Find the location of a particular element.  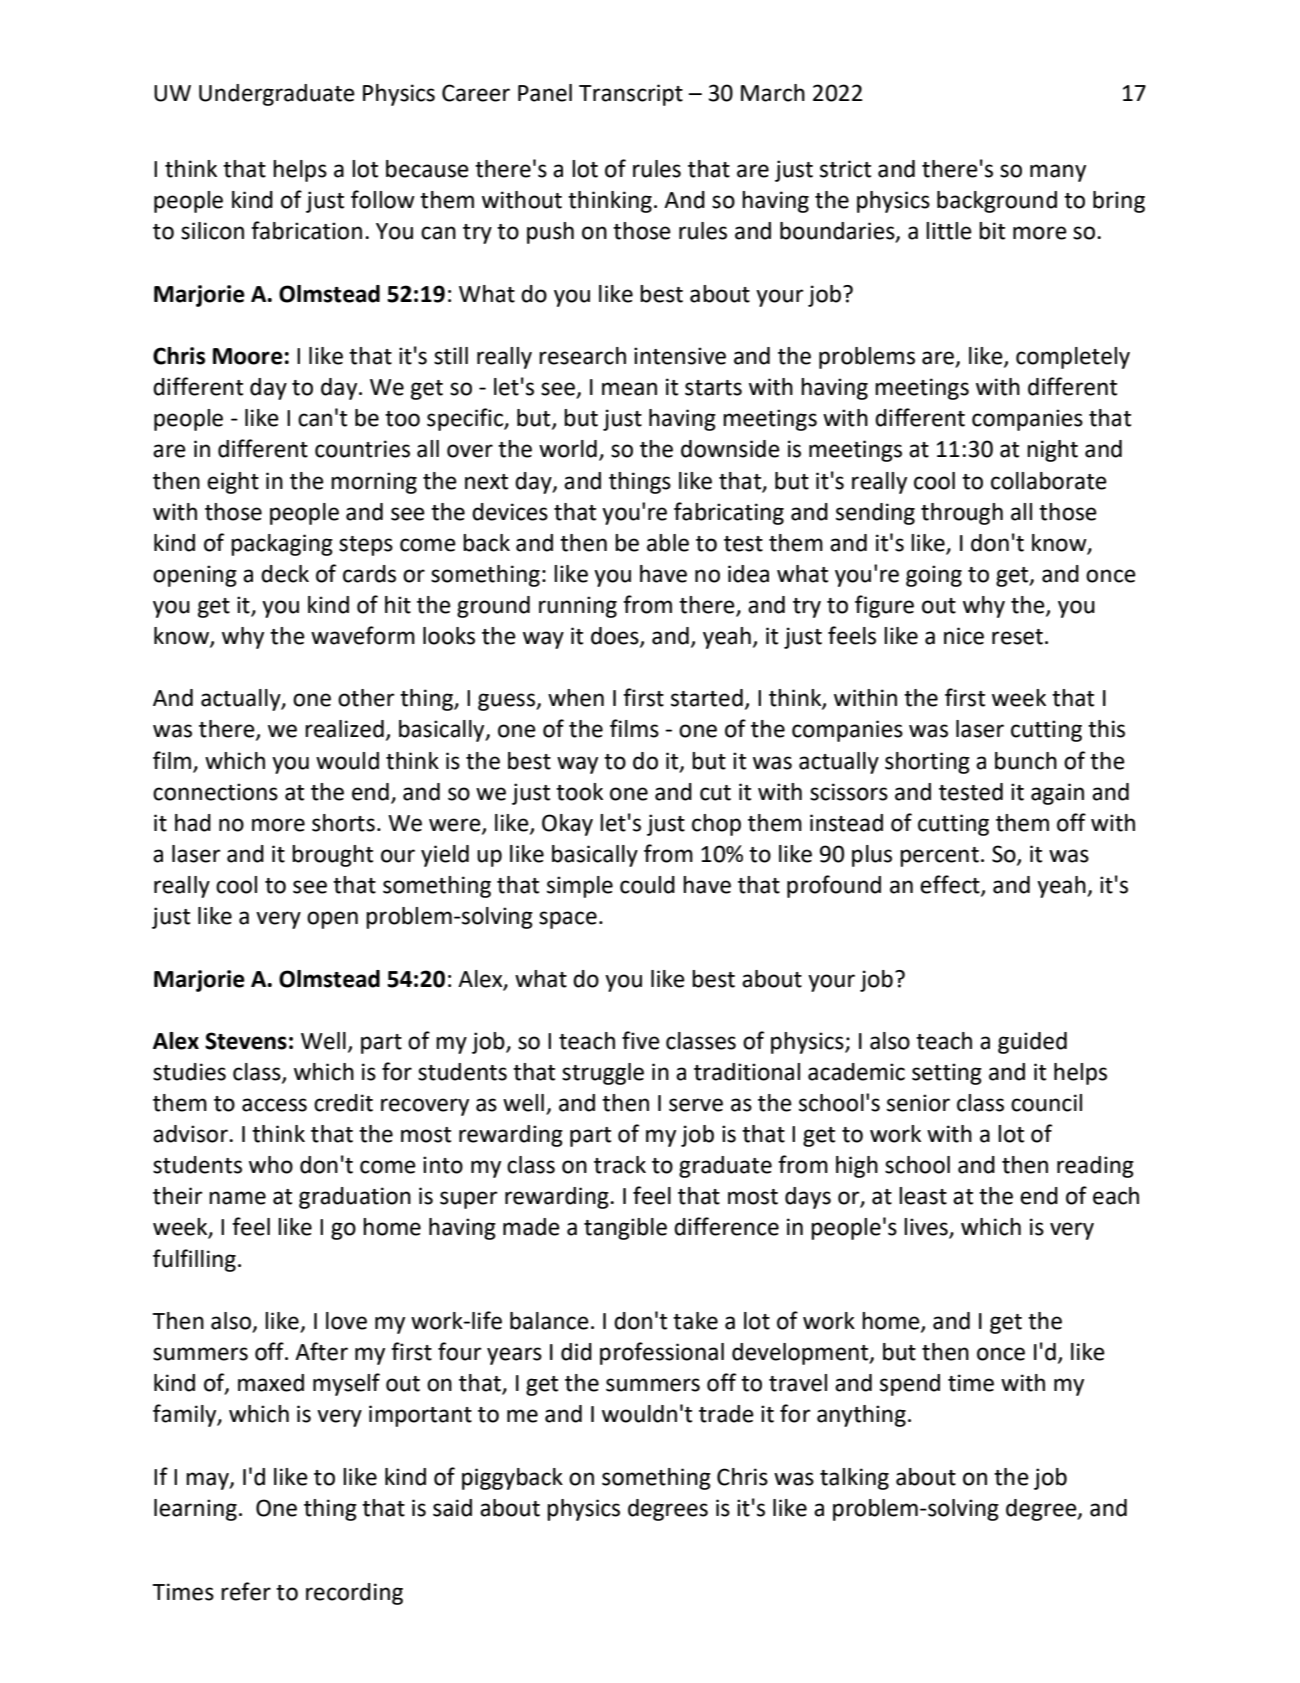

percent is located at coordinates (939, 857).
